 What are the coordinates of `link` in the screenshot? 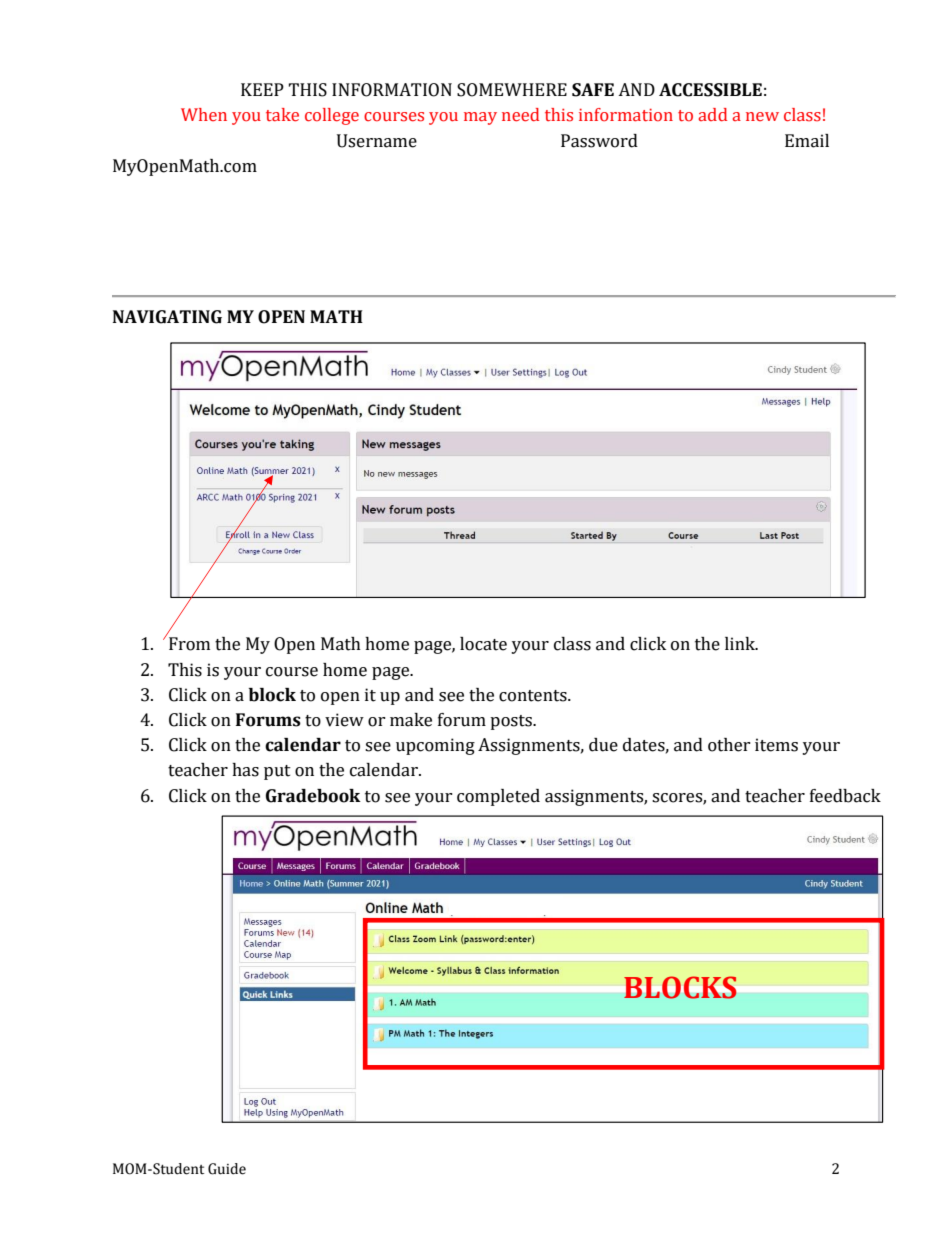 It's located at (741, 643).
